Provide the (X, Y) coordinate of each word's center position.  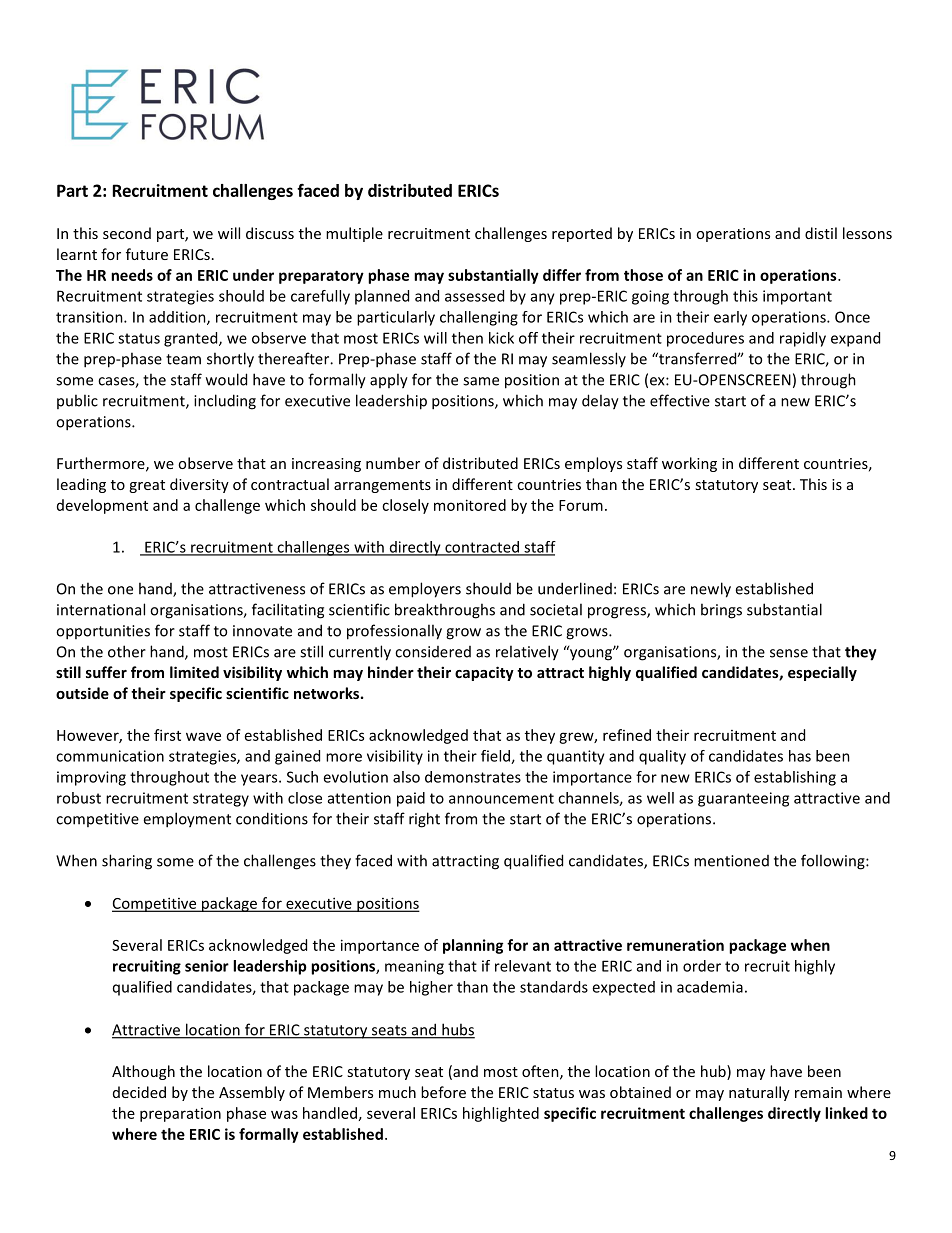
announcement (501, 798)
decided (139, 1092)
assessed (474, 296)
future (147, 254)
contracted (482, 548)
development (102, 506)
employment (187, 820)
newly (711, 590)
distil (821, 233)
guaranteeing (743, 799)
